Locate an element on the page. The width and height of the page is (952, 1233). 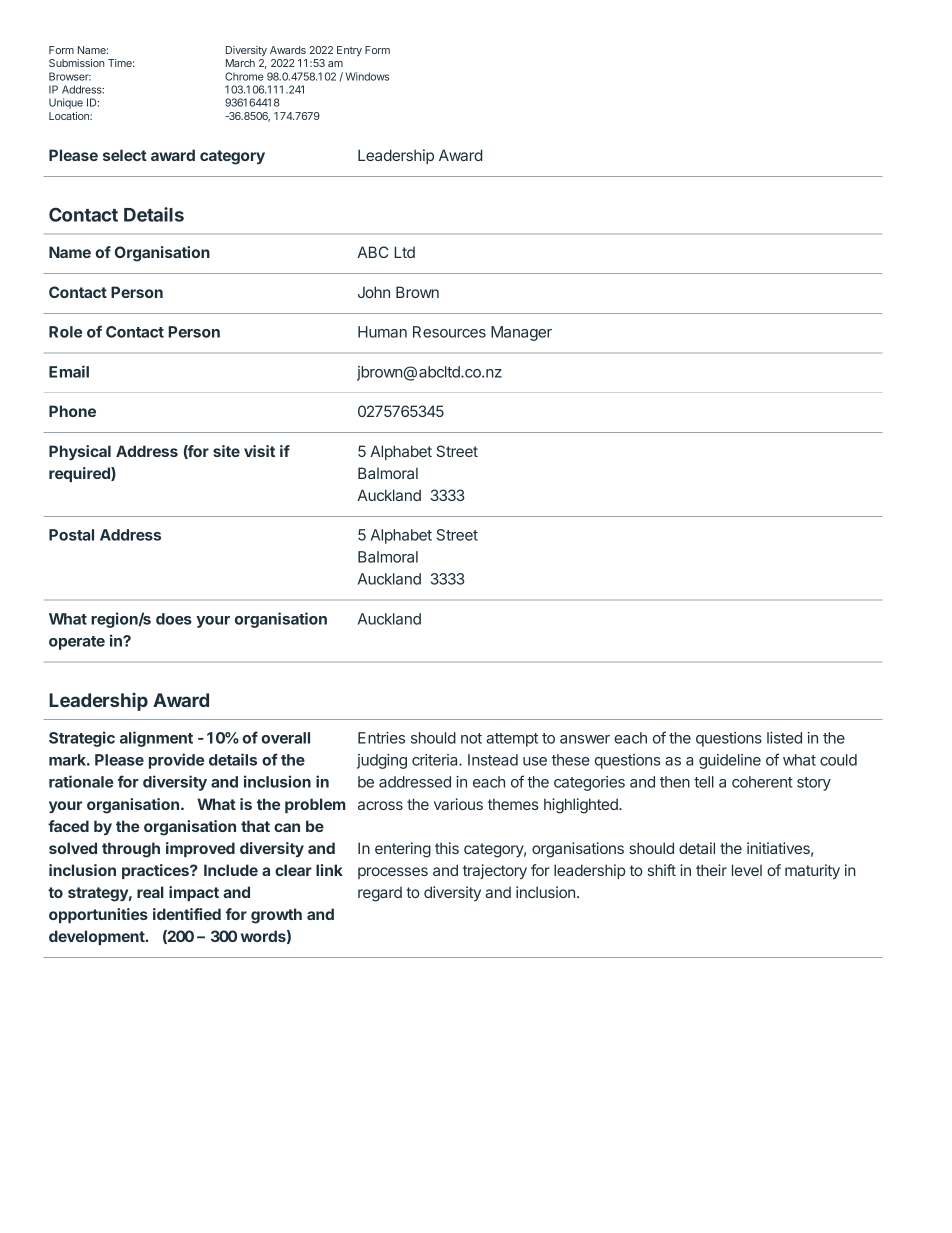
Entry is located at coordinates (349, 51).
